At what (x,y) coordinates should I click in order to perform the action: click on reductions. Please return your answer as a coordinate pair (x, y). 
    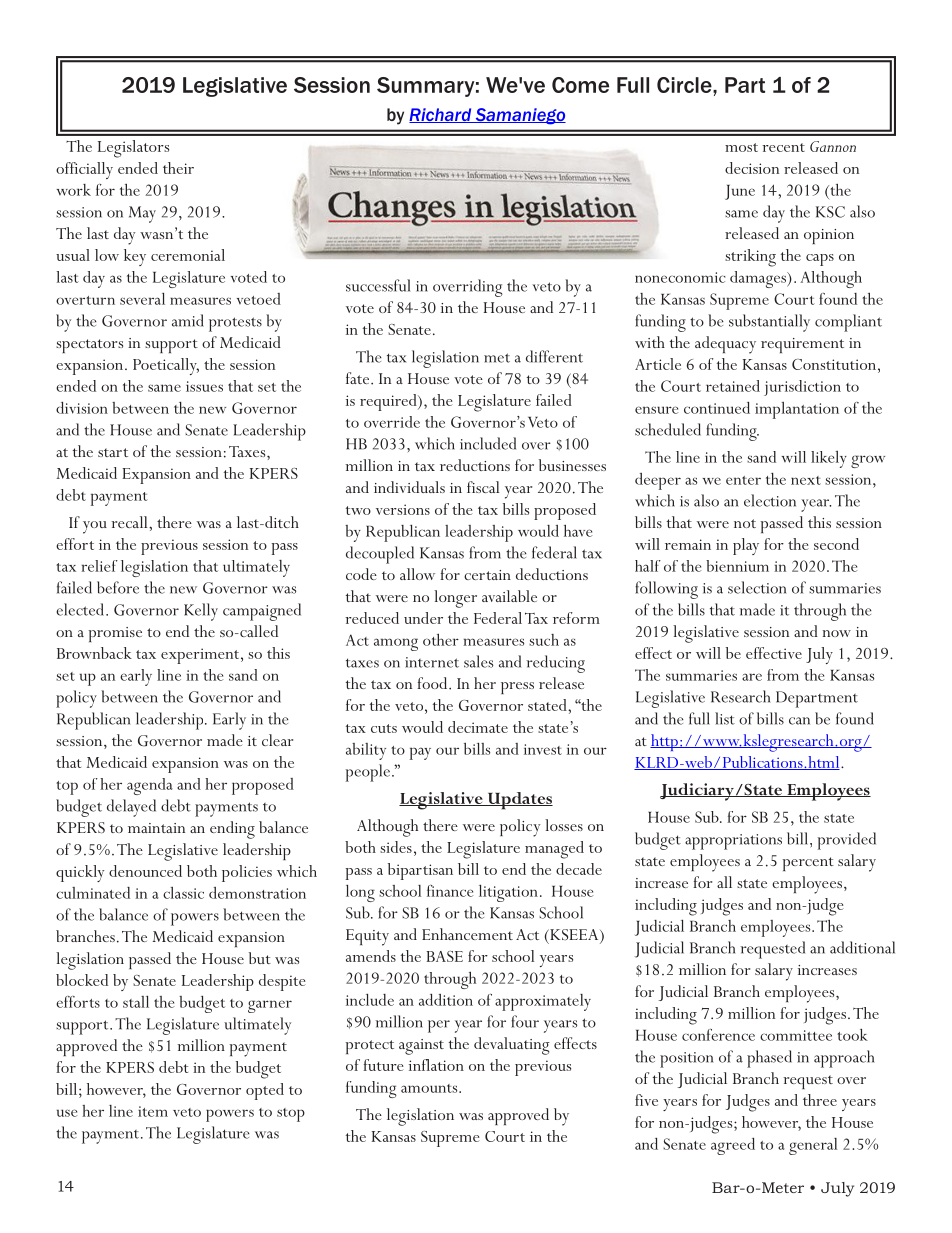
    Looking at the image, I should click on (475, 465).
